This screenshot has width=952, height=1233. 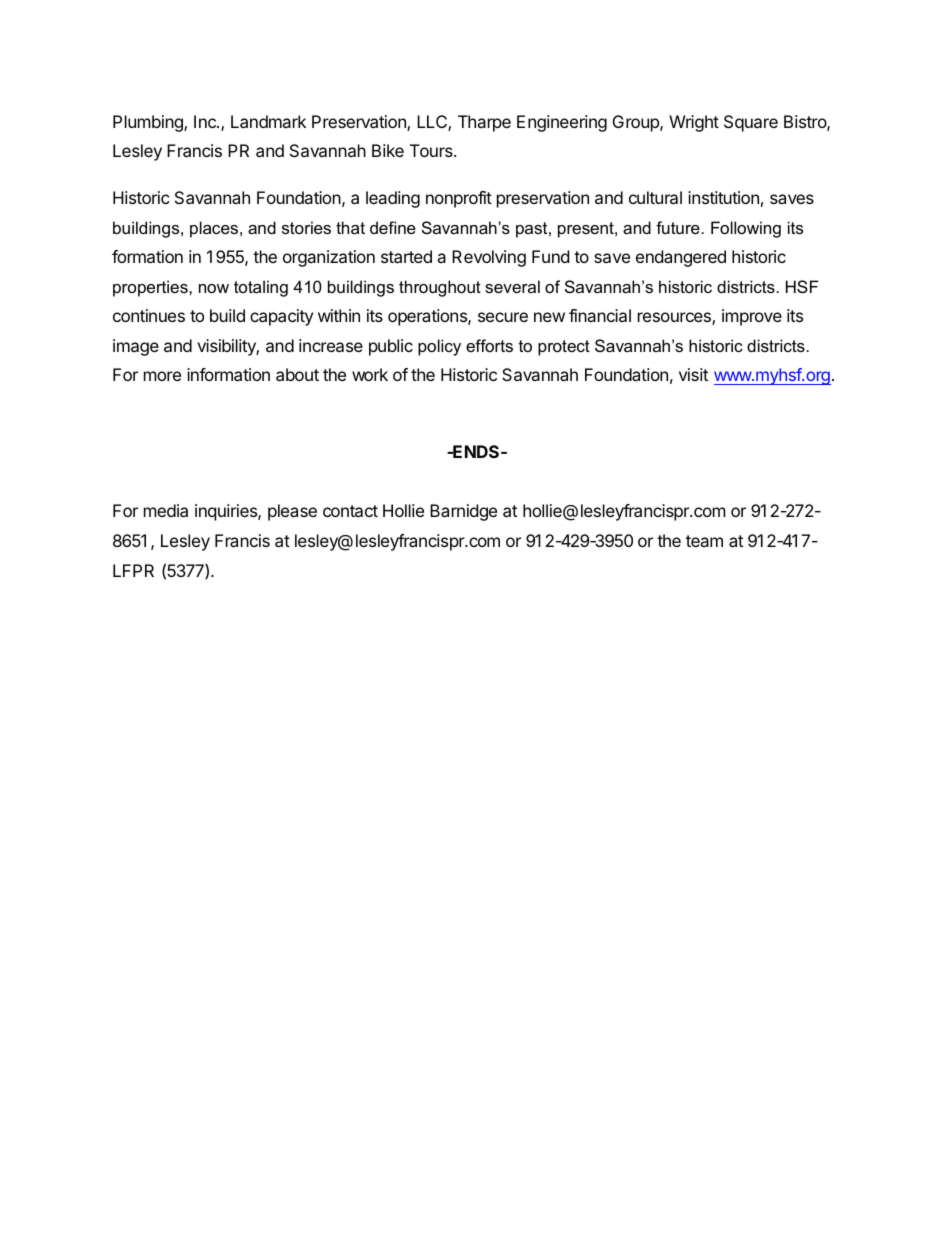 What do you see at coordinates (149, 123) in the screenshot?
I see `Plumbing` at bounding box center [149, 123].
